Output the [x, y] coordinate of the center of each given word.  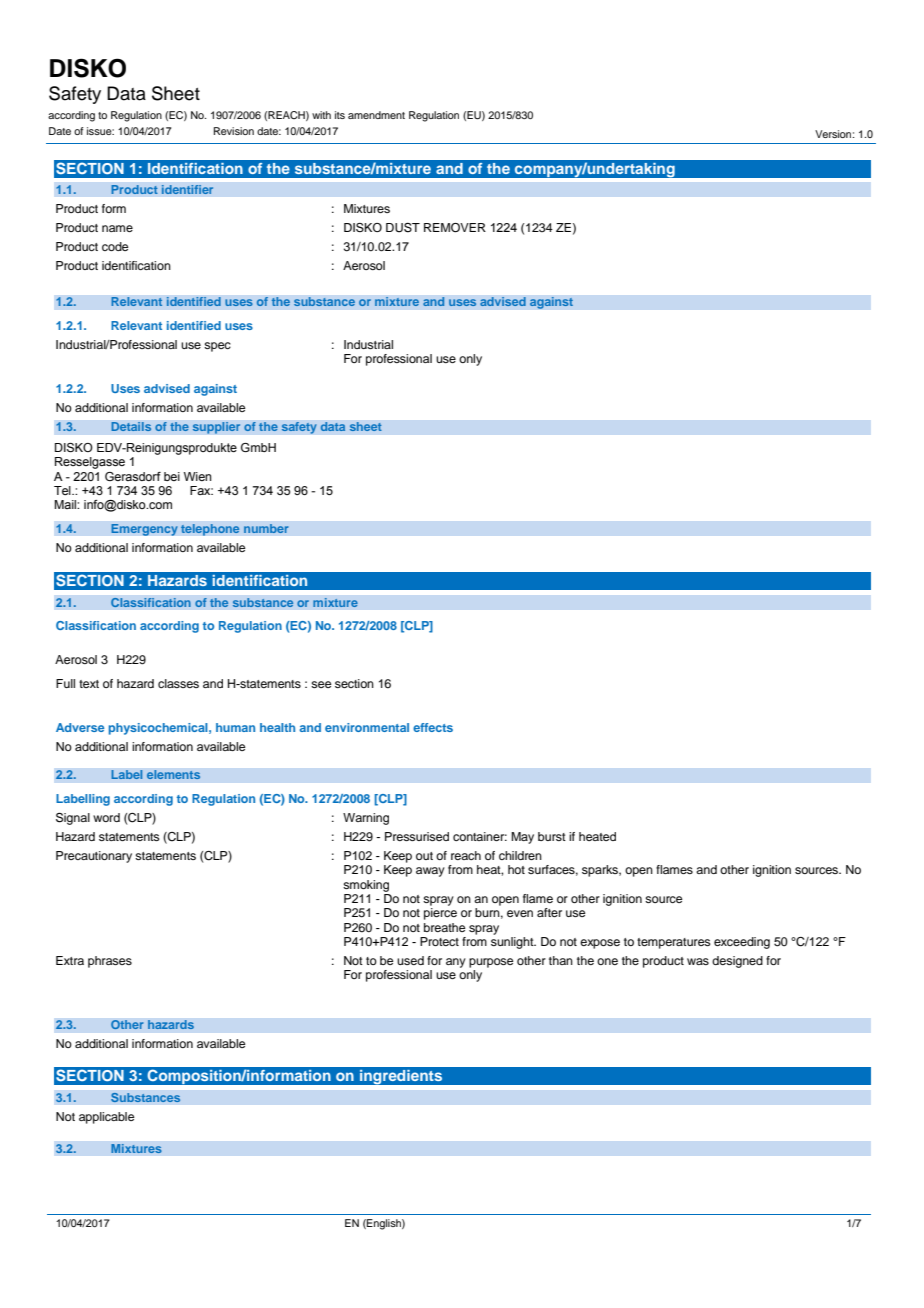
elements [173, 775]
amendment [376, 115]
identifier [187, 190]
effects [433, 727]
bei [172, 476]
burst [552, 836]
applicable [106, 1118]
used [410, 960]
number [266, 529]
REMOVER [455, 228]
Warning [366, 819]
